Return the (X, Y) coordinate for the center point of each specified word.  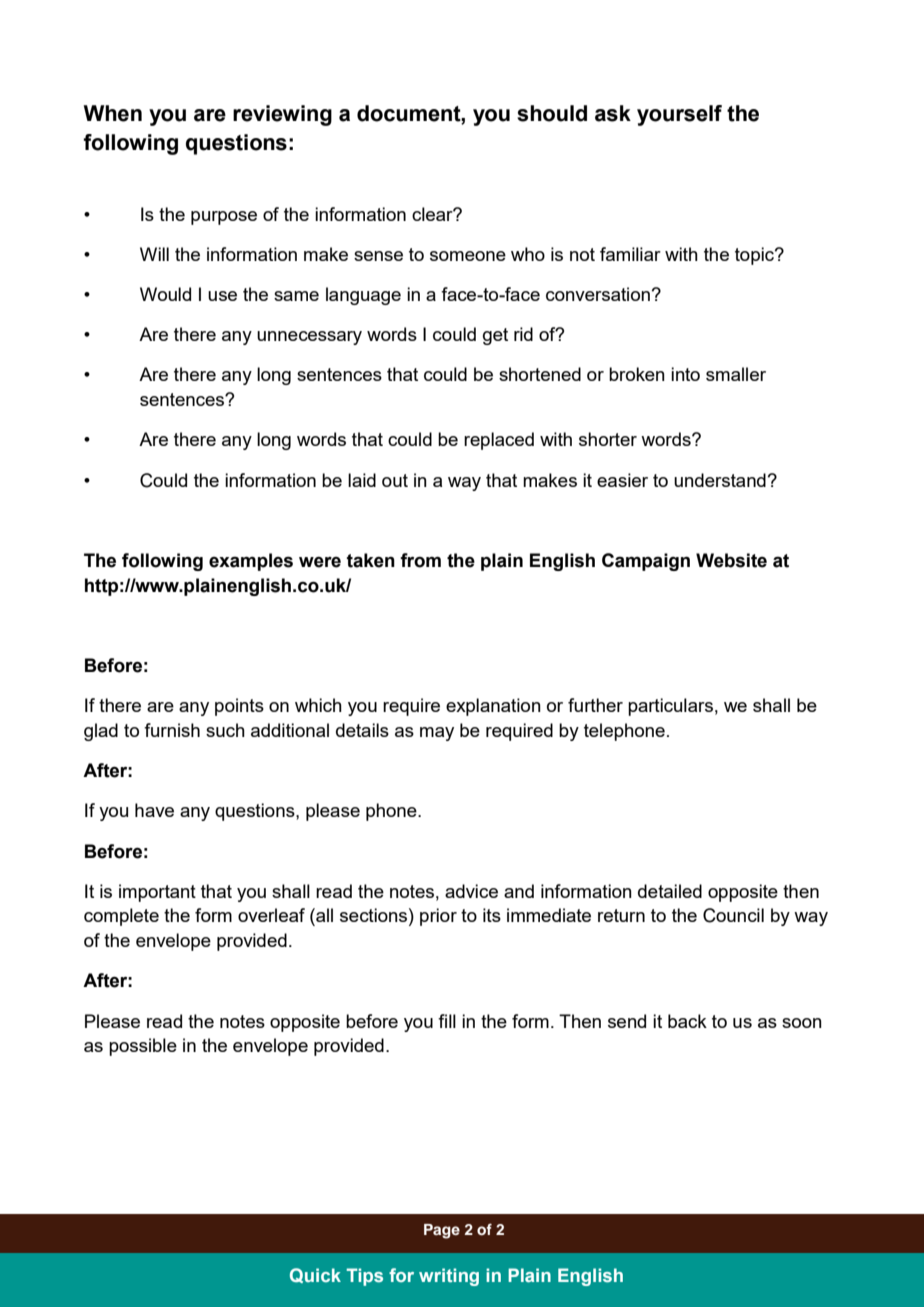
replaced (499, 441)
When (113, 113)
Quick (315, 1275)
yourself (679, 115)
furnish (172, 730)
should (552, 113)
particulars (670, 707)
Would (165, 294)
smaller (736, 374)
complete (121, 917)
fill (447, 1021)
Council (733, 915)
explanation (493, 707)
